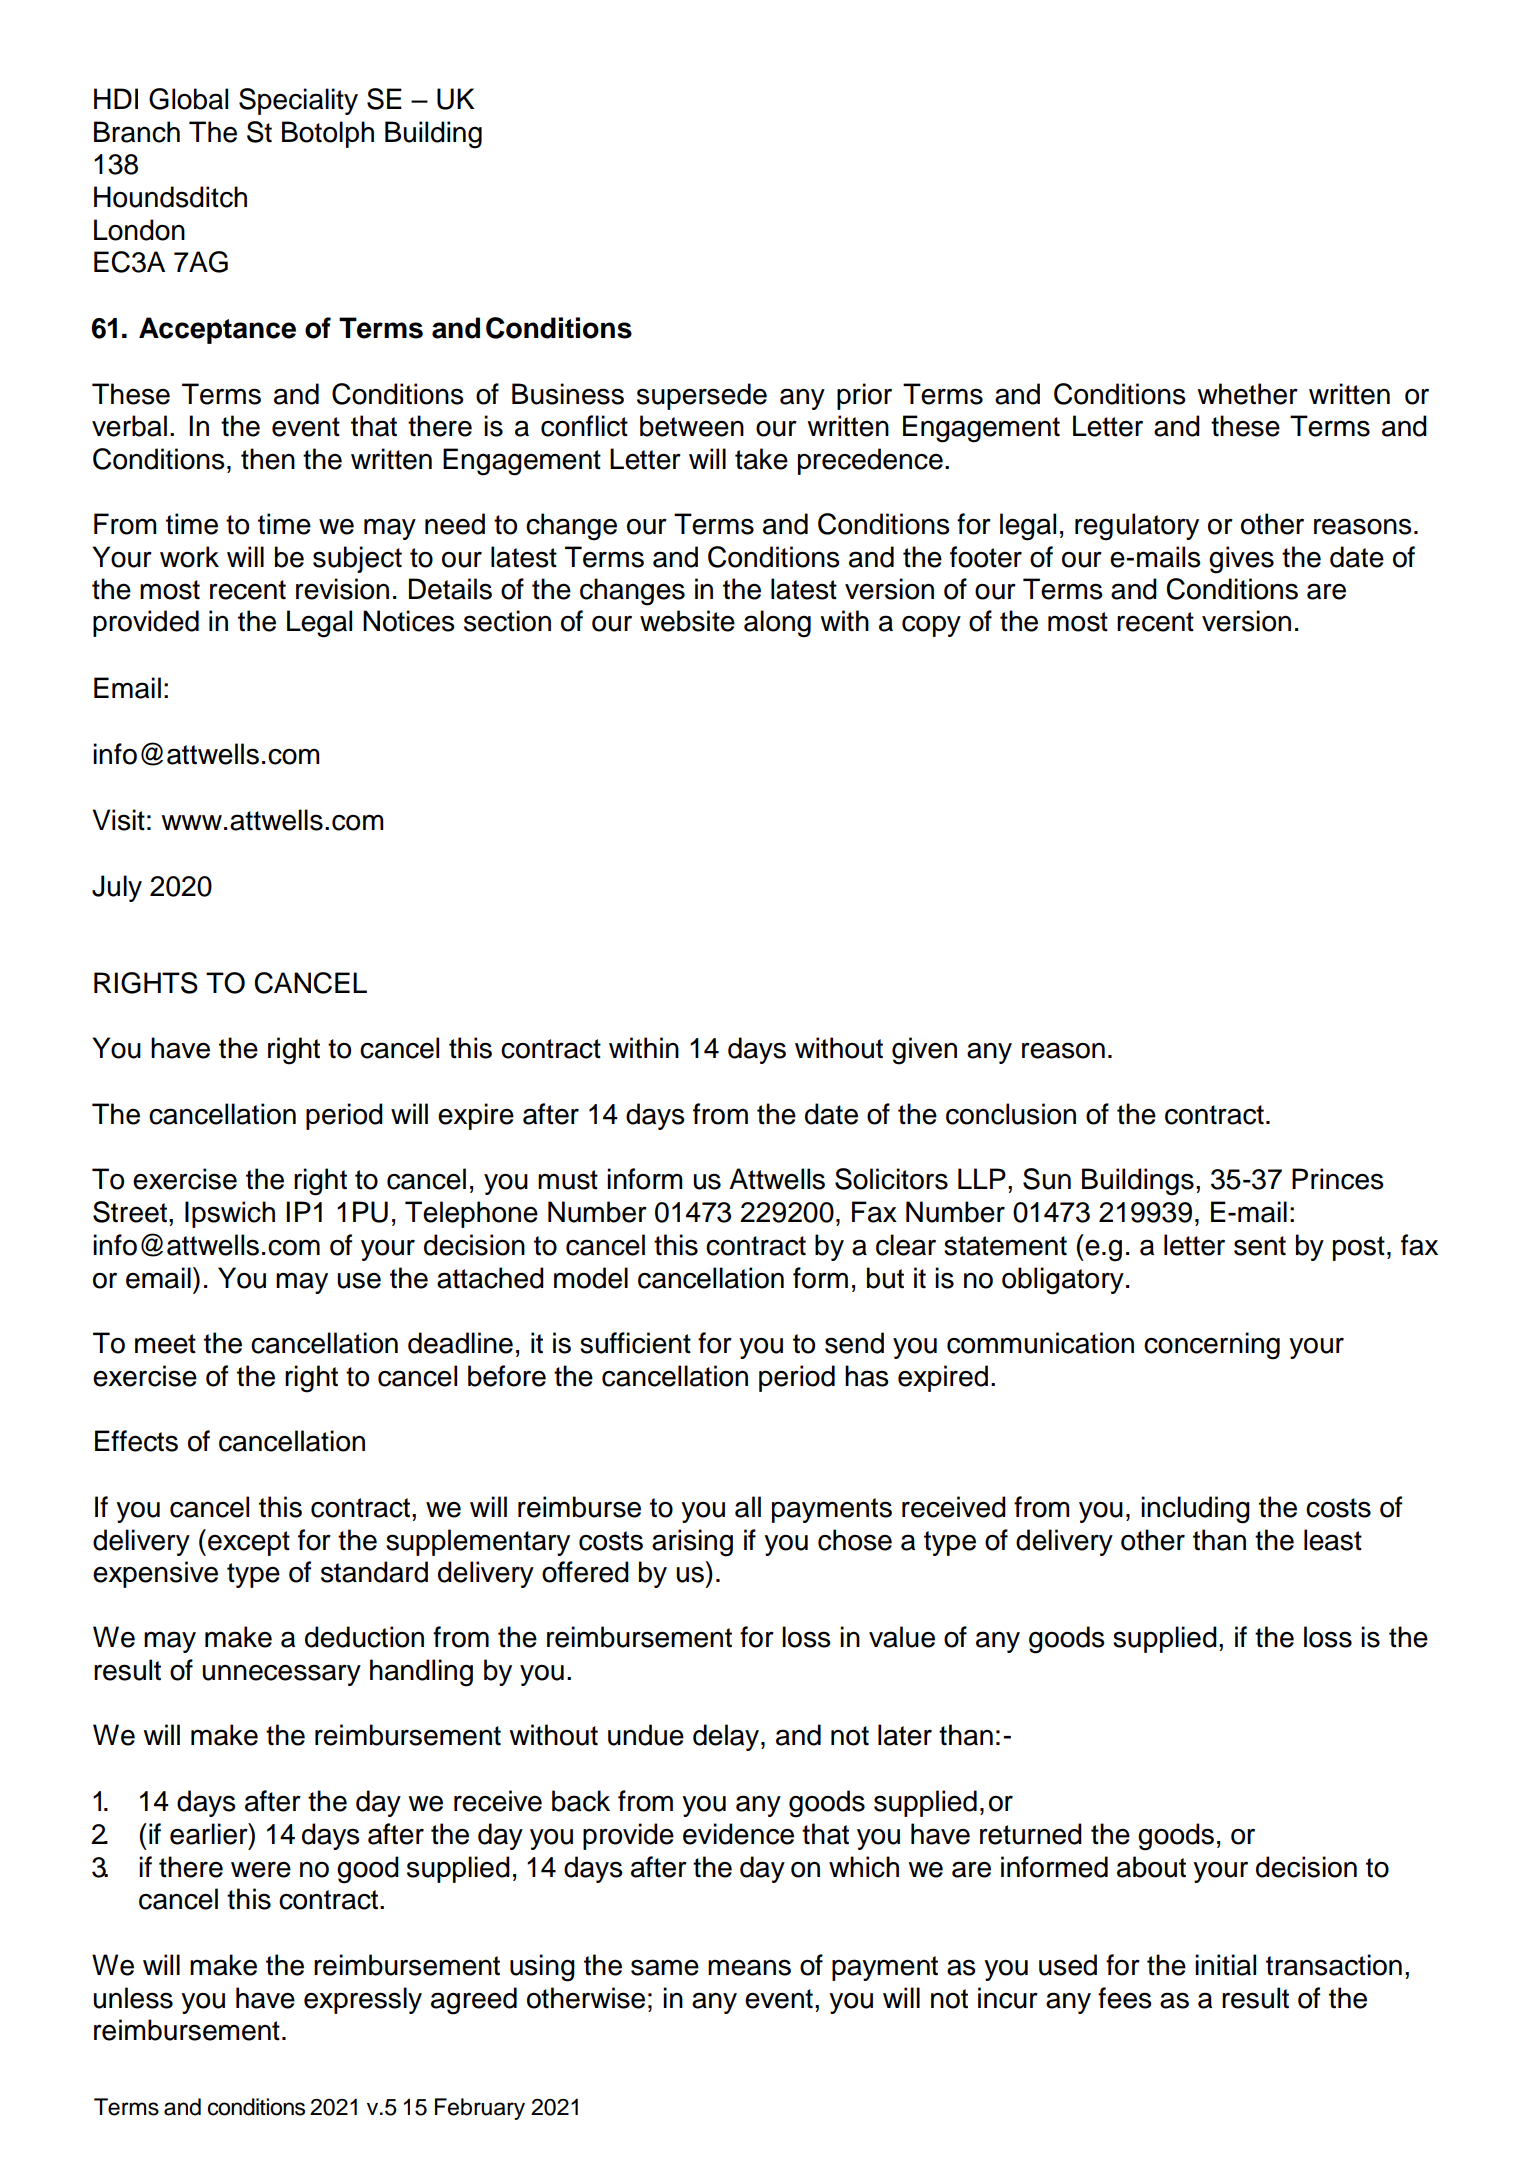 Image resolution: width=1526 pixels, height=2157 pixels. I want to click on whether, so click(1247, 394).
